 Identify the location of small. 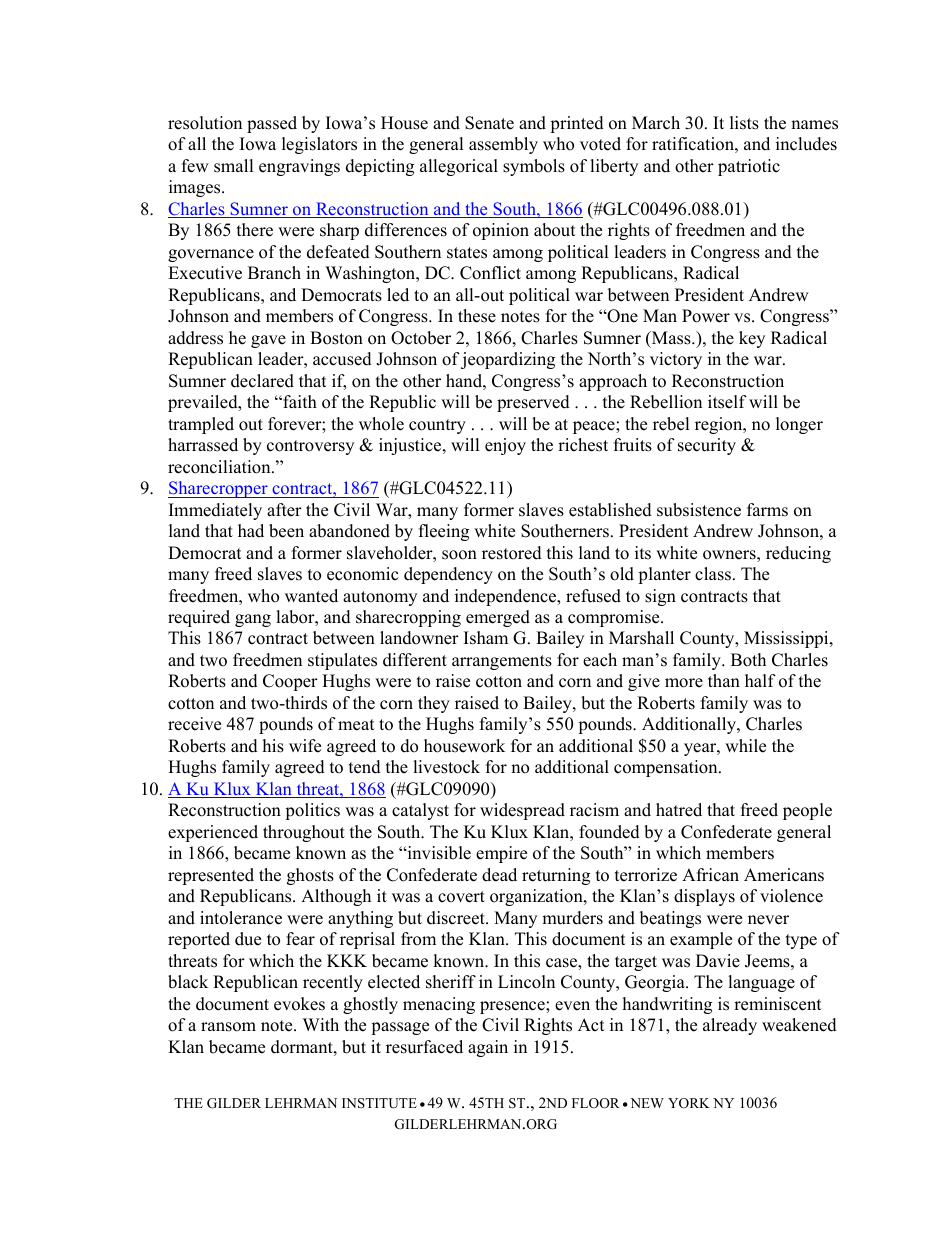
(234, 166).
